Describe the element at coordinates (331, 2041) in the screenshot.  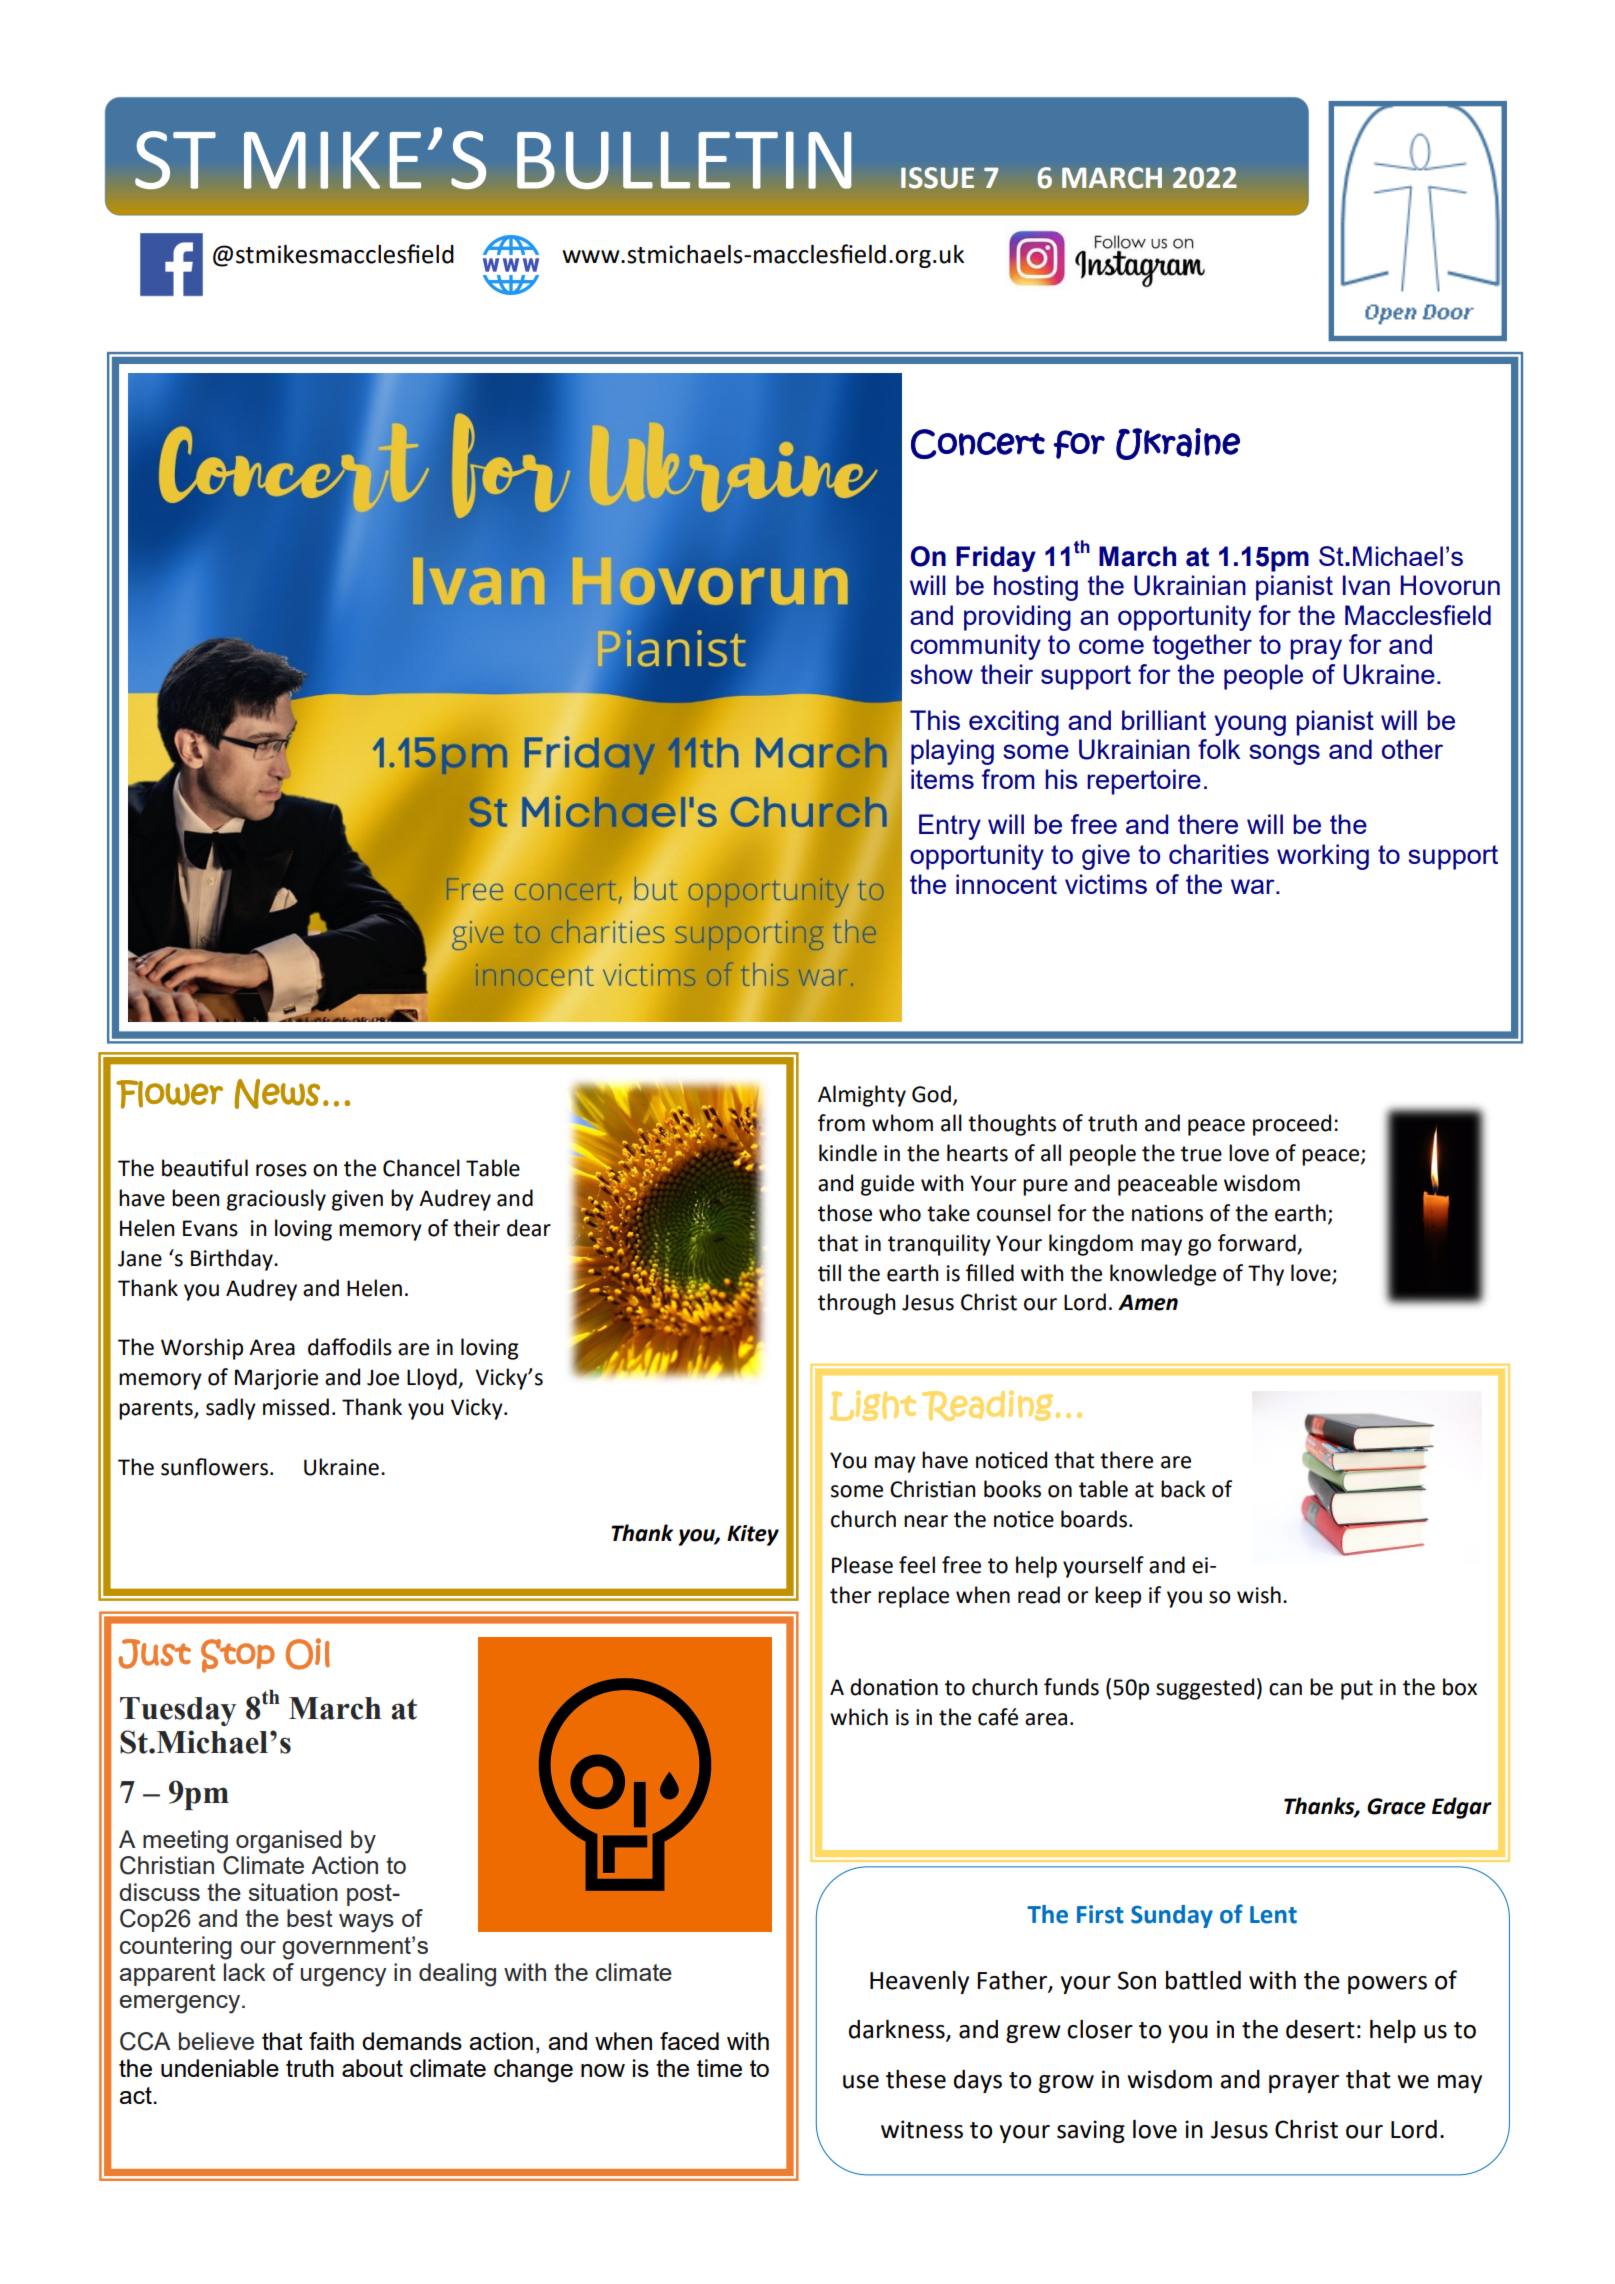
I see `faith` at that location.
